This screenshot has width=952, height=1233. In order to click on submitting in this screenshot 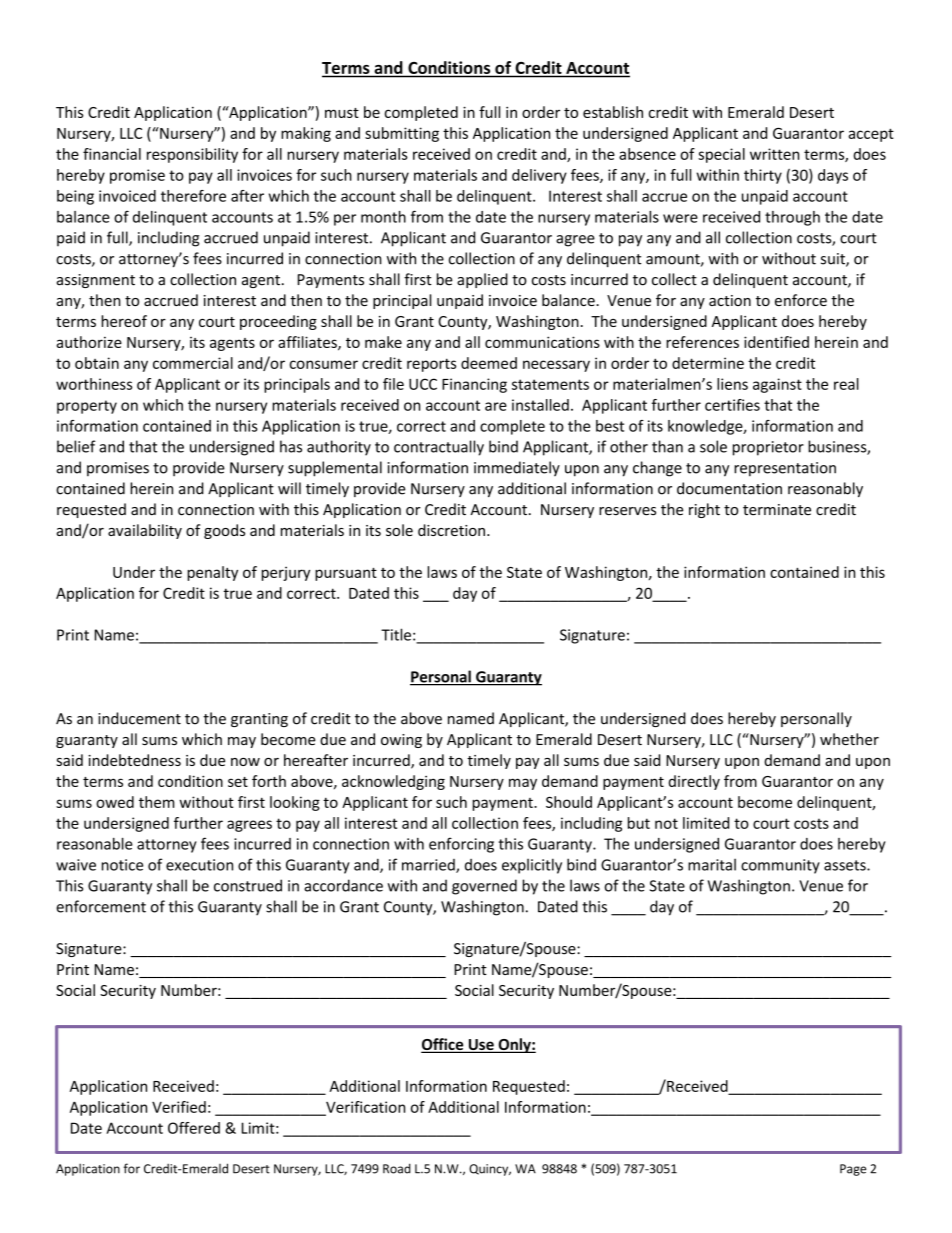, I will do `click(402, 134)`.
